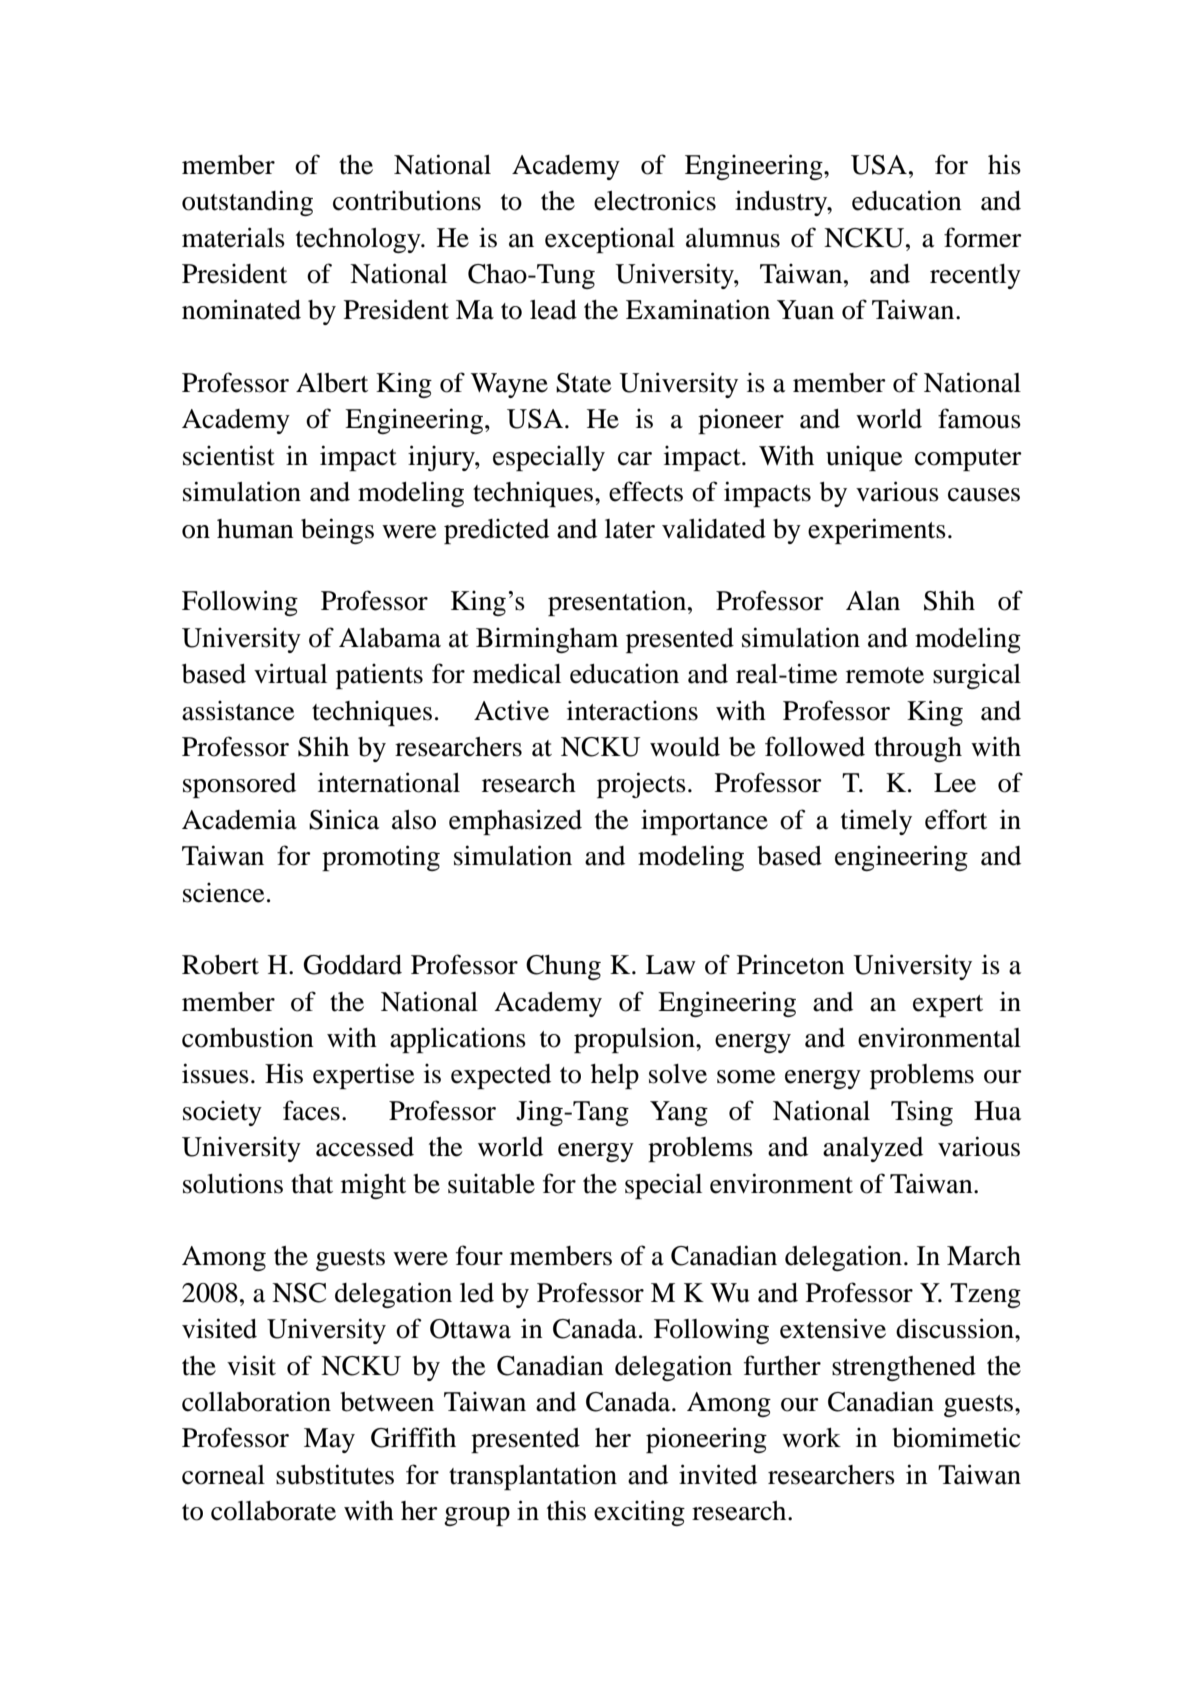  Describe the element at coordinates (983, 237) in the screenshot. I see `former` at that location.
